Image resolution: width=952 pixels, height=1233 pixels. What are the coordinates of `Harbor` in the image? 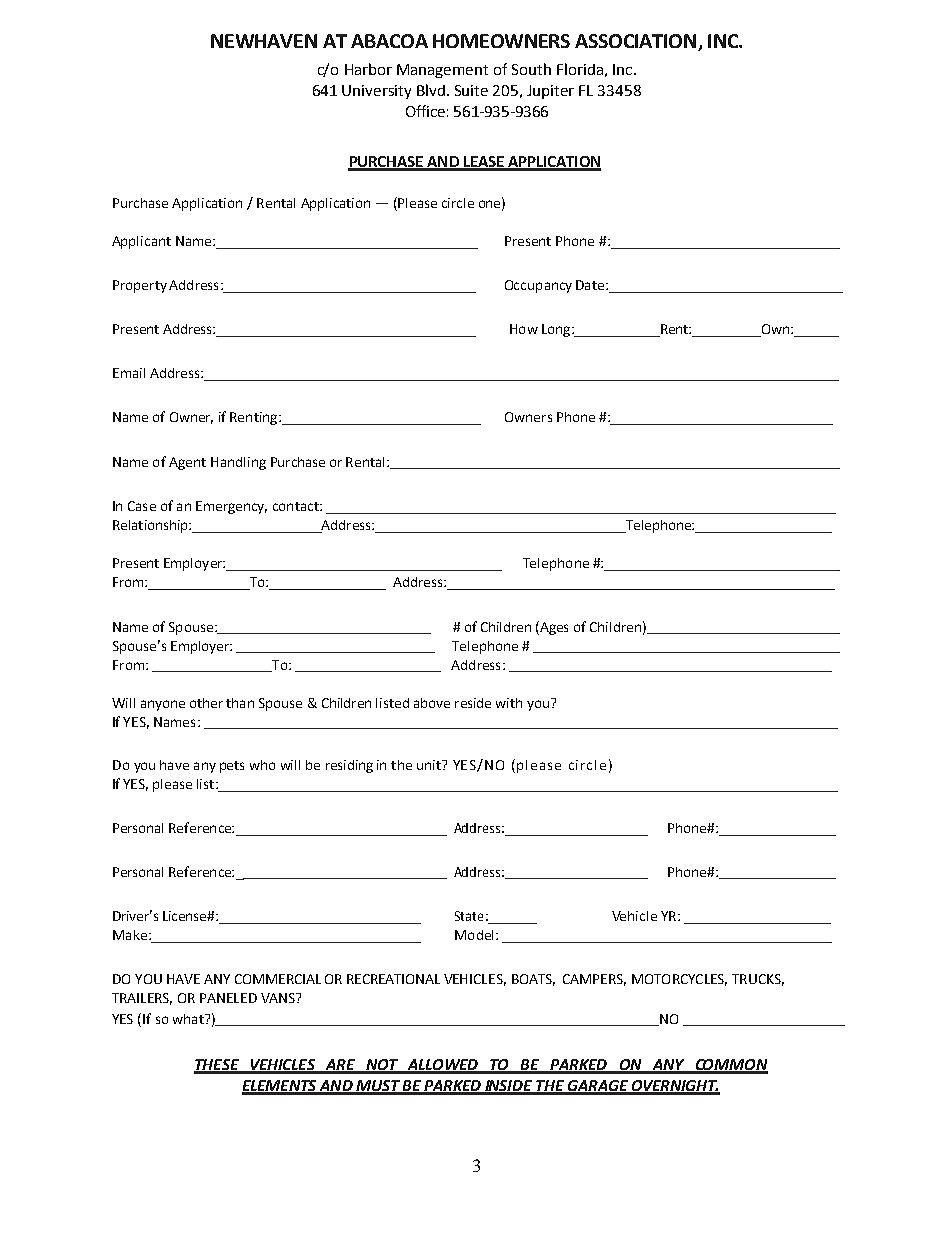 It's located at (368, 69).
